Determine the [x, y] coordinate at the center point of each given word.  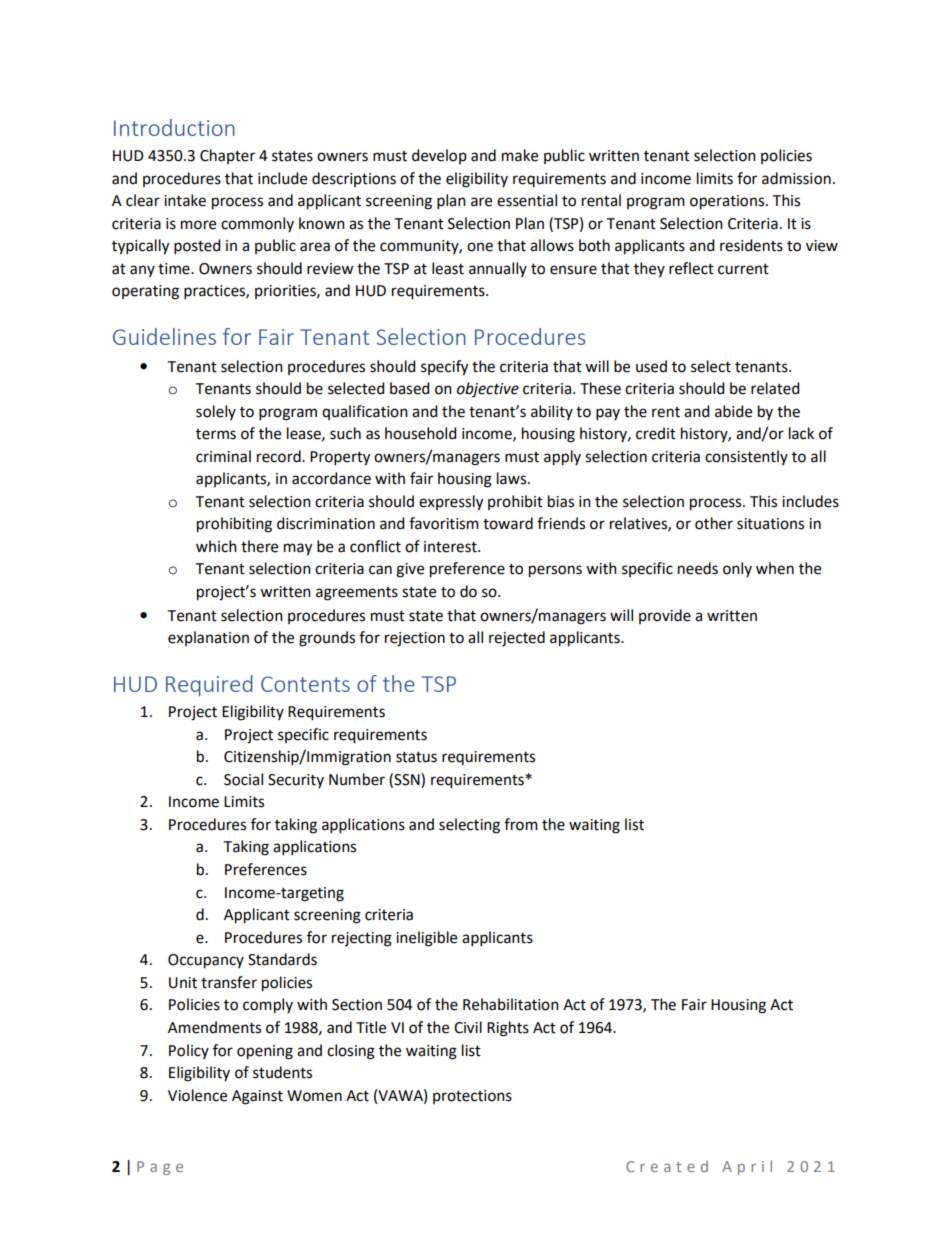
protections [472, 1097]
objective [488, 389]
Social [243, 779]
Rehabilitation [511, 1004]
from [521, 824]
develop [439, 156]
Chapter [227, 156]
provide [665, 616]
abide [733, 411]
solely [216, 412]
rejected [517, 639]
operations [728, 202]
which [216, 546]
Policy [189, 1051]
